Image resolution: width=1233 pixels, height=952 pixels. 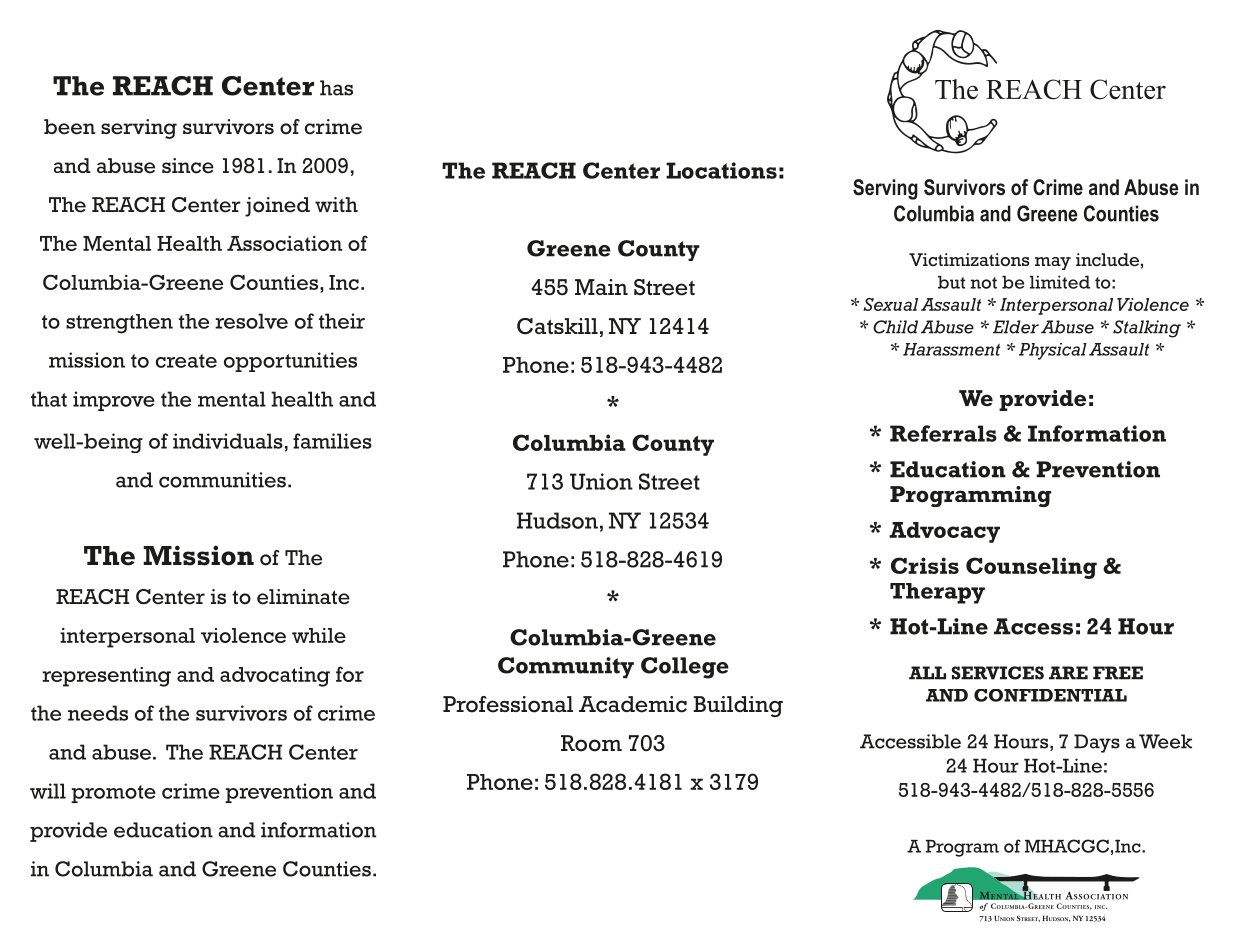 I want to click on Locations, so click(x=721, y=170).
